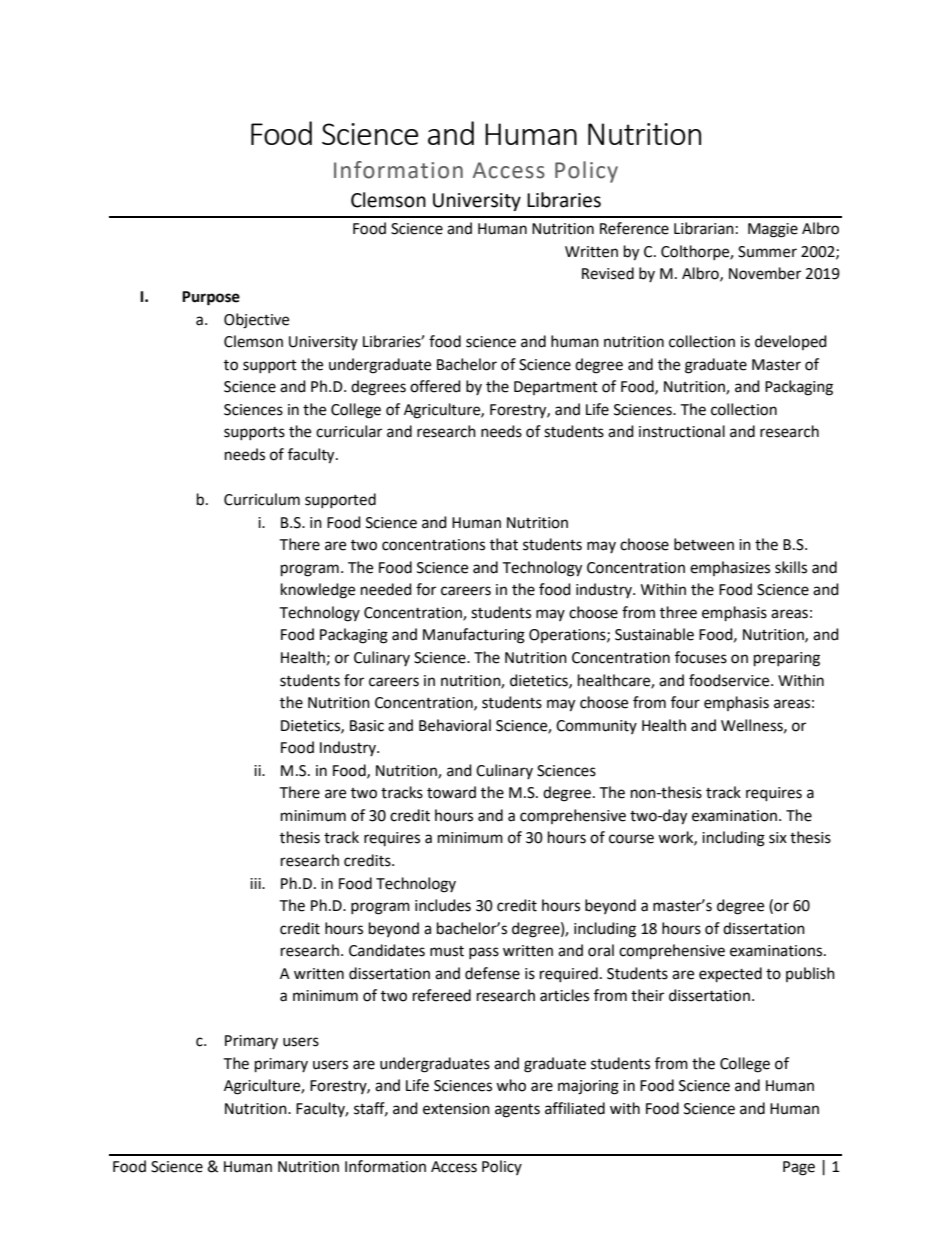 Image resolution: width=952 pixels, height=1233 pixels. Describe the element at coordinates (799, 1168) in the screenshot. I see `Page` at that location.
